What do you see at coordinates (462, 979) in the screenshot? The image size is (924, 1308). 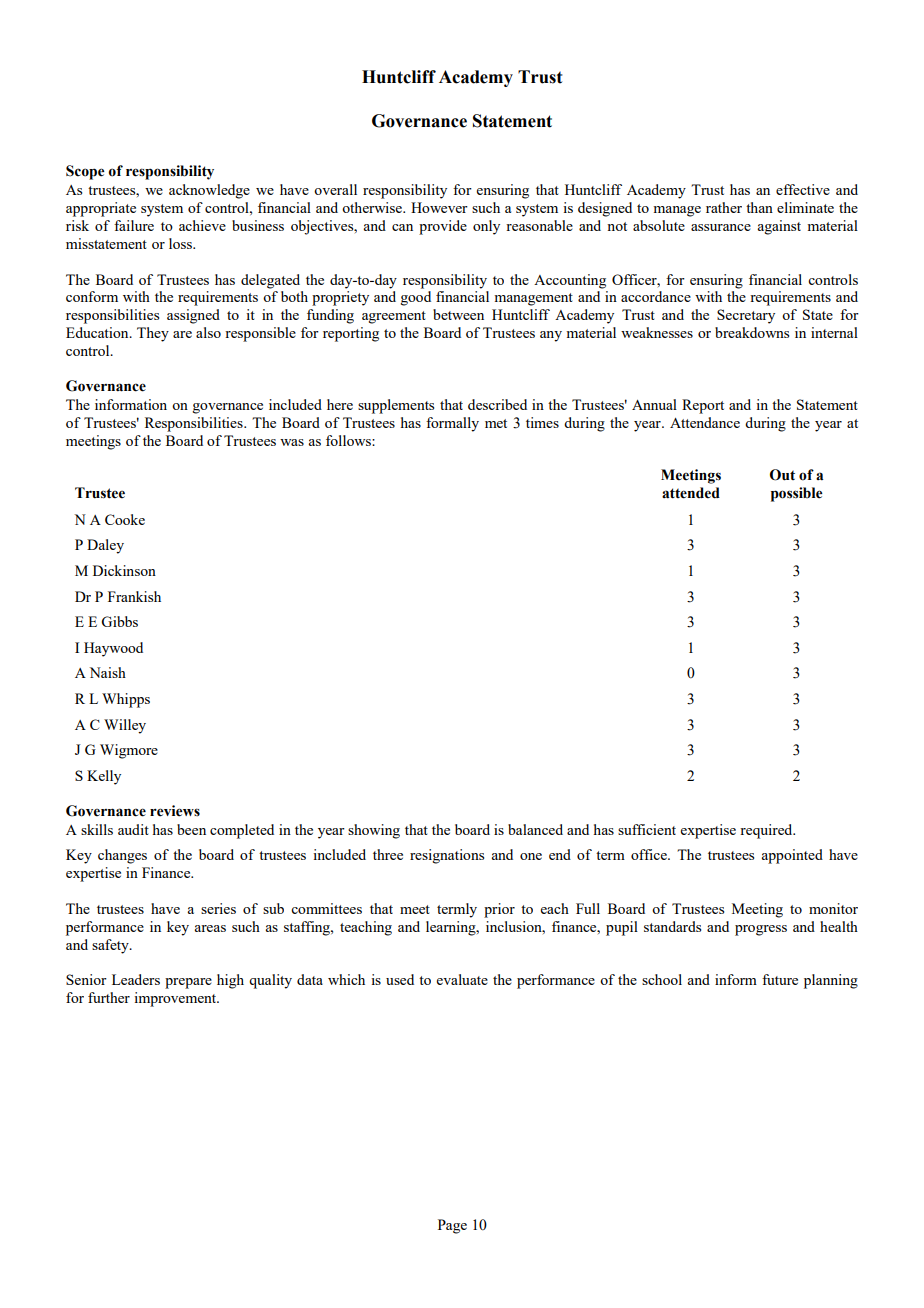 I see `evaluate` at bounding box center [462, 979].
